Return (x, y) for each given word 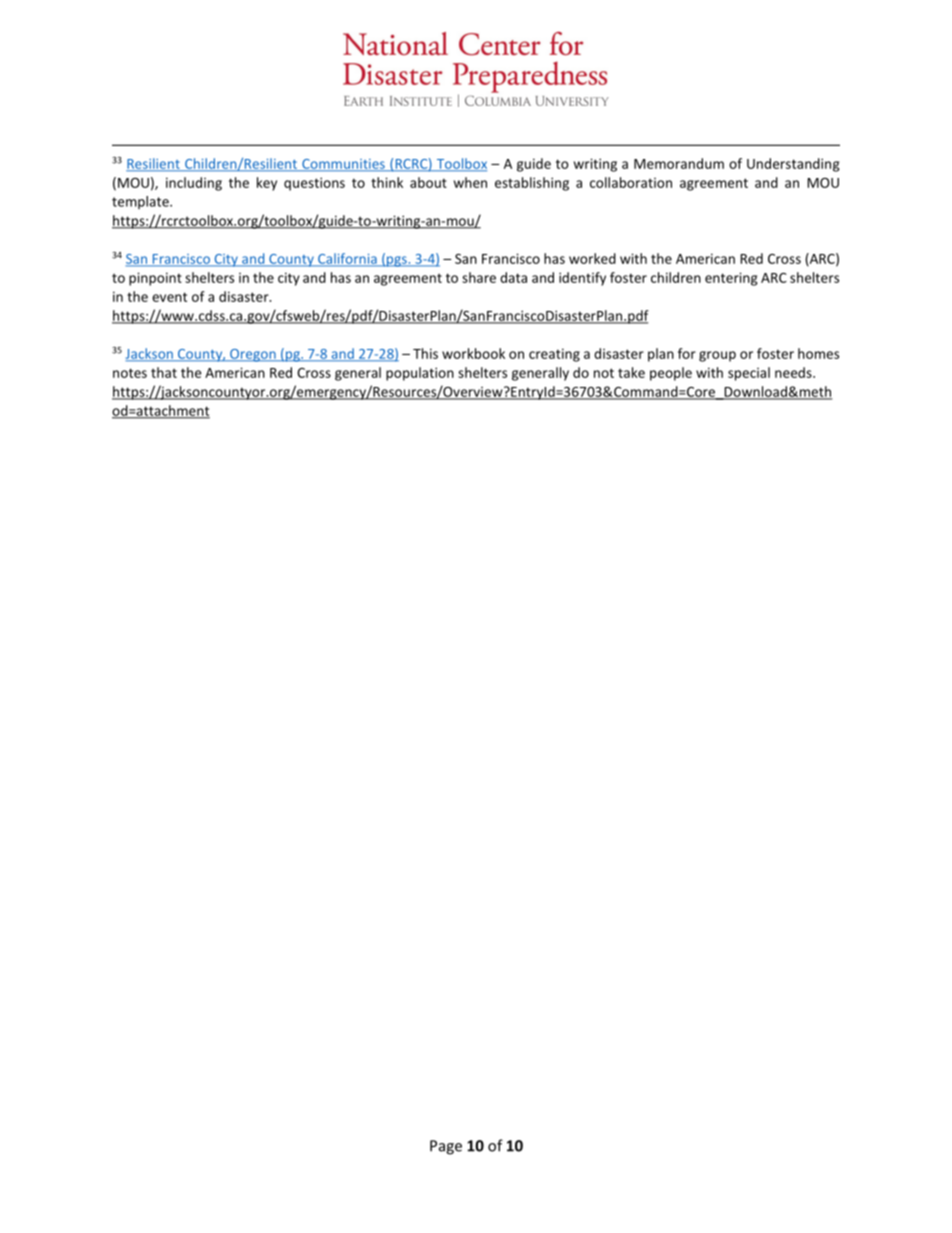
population (420, 374)
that (164, 372)
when (470, 182)
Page (446, 1147)
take (631, 372)
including (194, 184)
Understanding (793, 165)
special (749, 374)
